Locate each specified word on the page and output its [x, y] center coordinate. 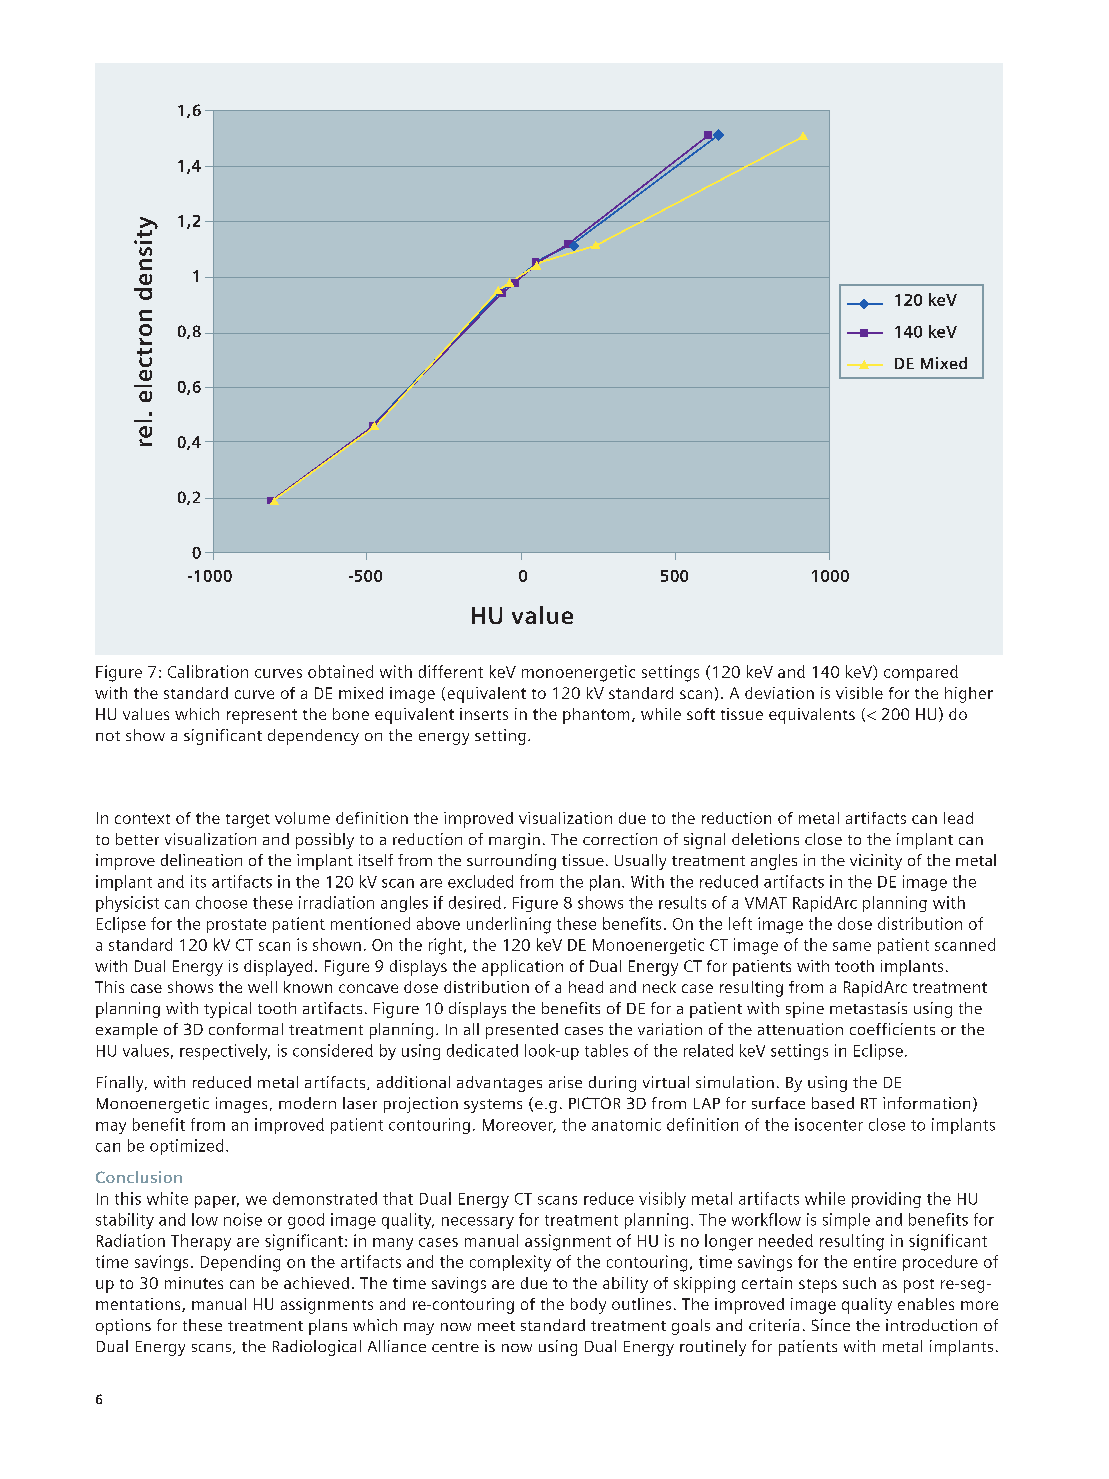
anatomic [626, 1124]
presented [522, 1031]
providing [886, 1200]
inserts [484, 714]
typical [227, 1010]
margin [514, 841]
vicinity [876, 862]
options [123, 1327]
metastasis [868, 1008]
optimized [186, 1147]
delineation [201, 860]
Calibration [208, 671]
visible [859, 693]
